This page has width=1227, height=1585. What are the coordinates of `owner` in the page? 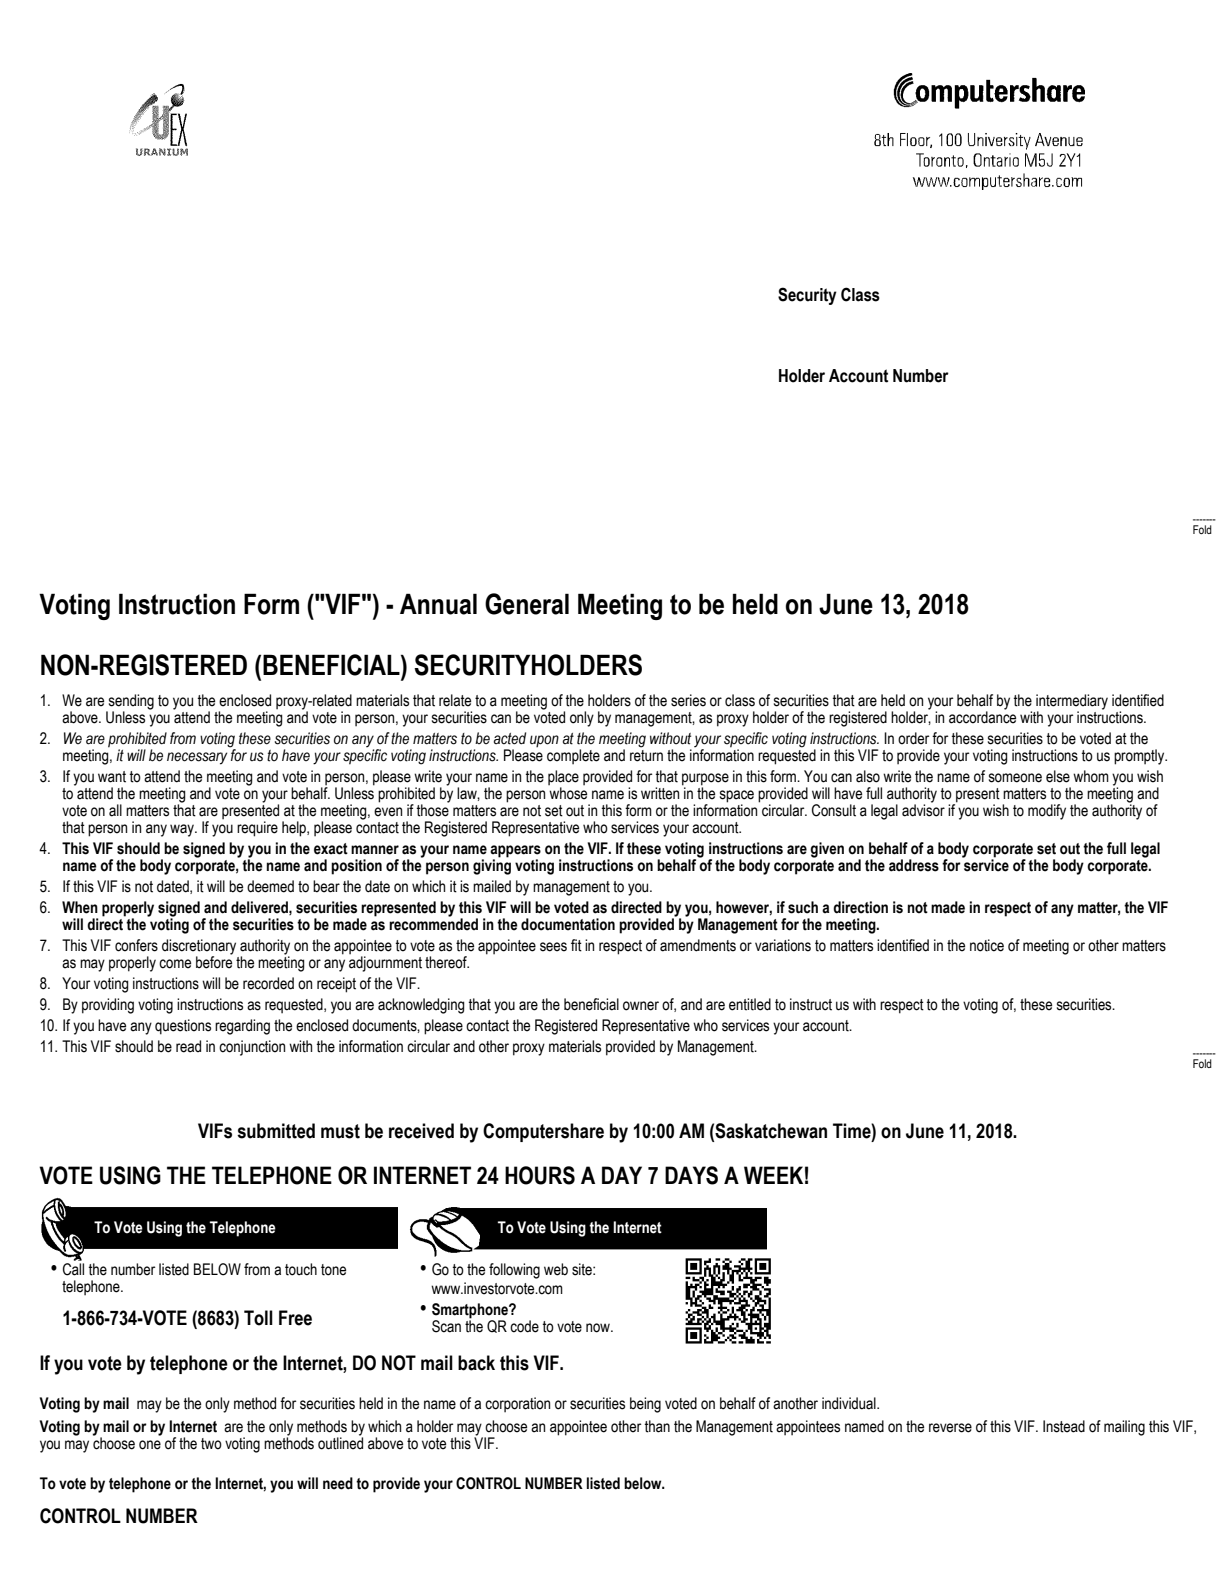 It's located at (641, 1006).
